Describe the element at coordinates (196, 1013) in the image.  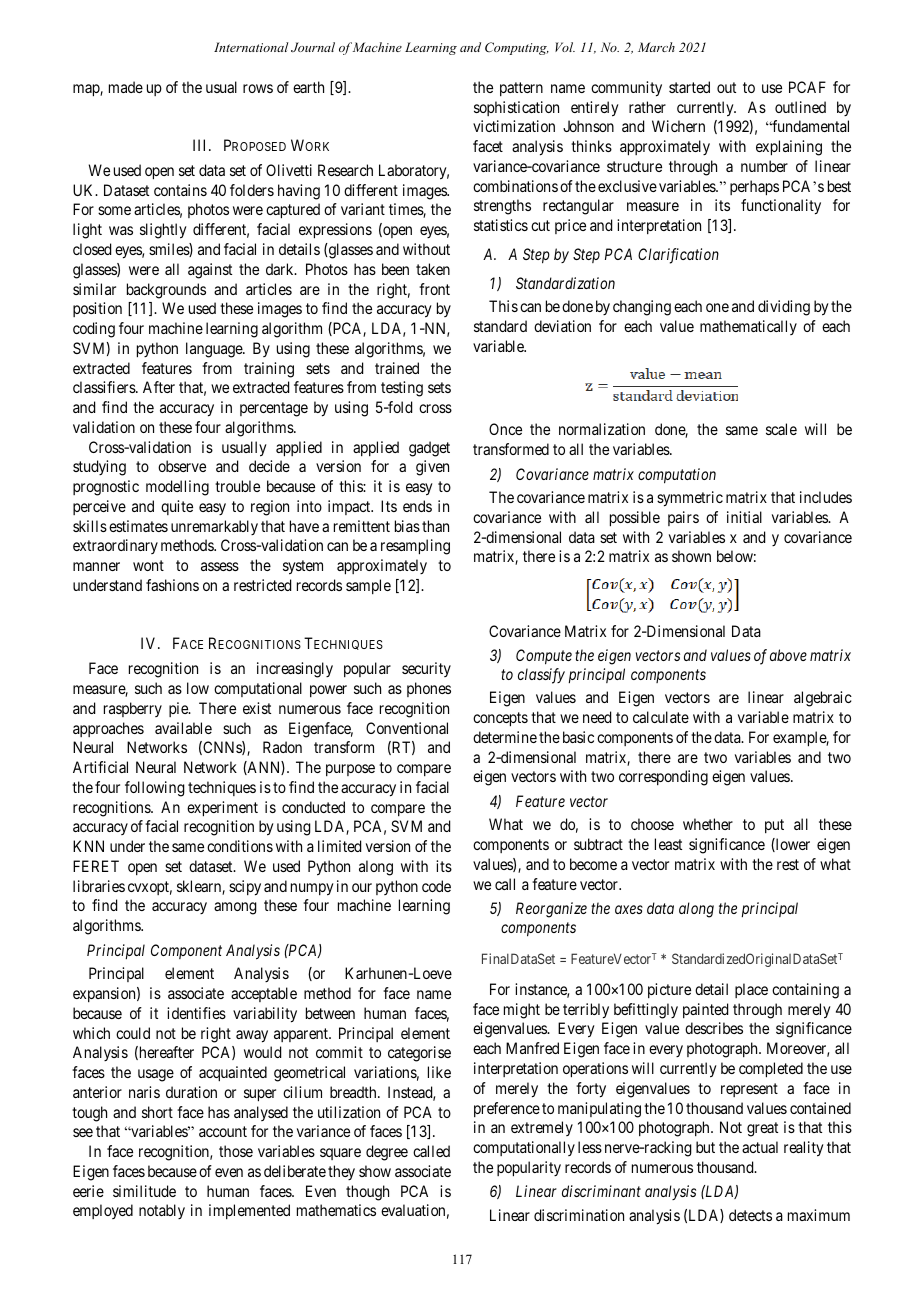
I see `identifies` at that location.
